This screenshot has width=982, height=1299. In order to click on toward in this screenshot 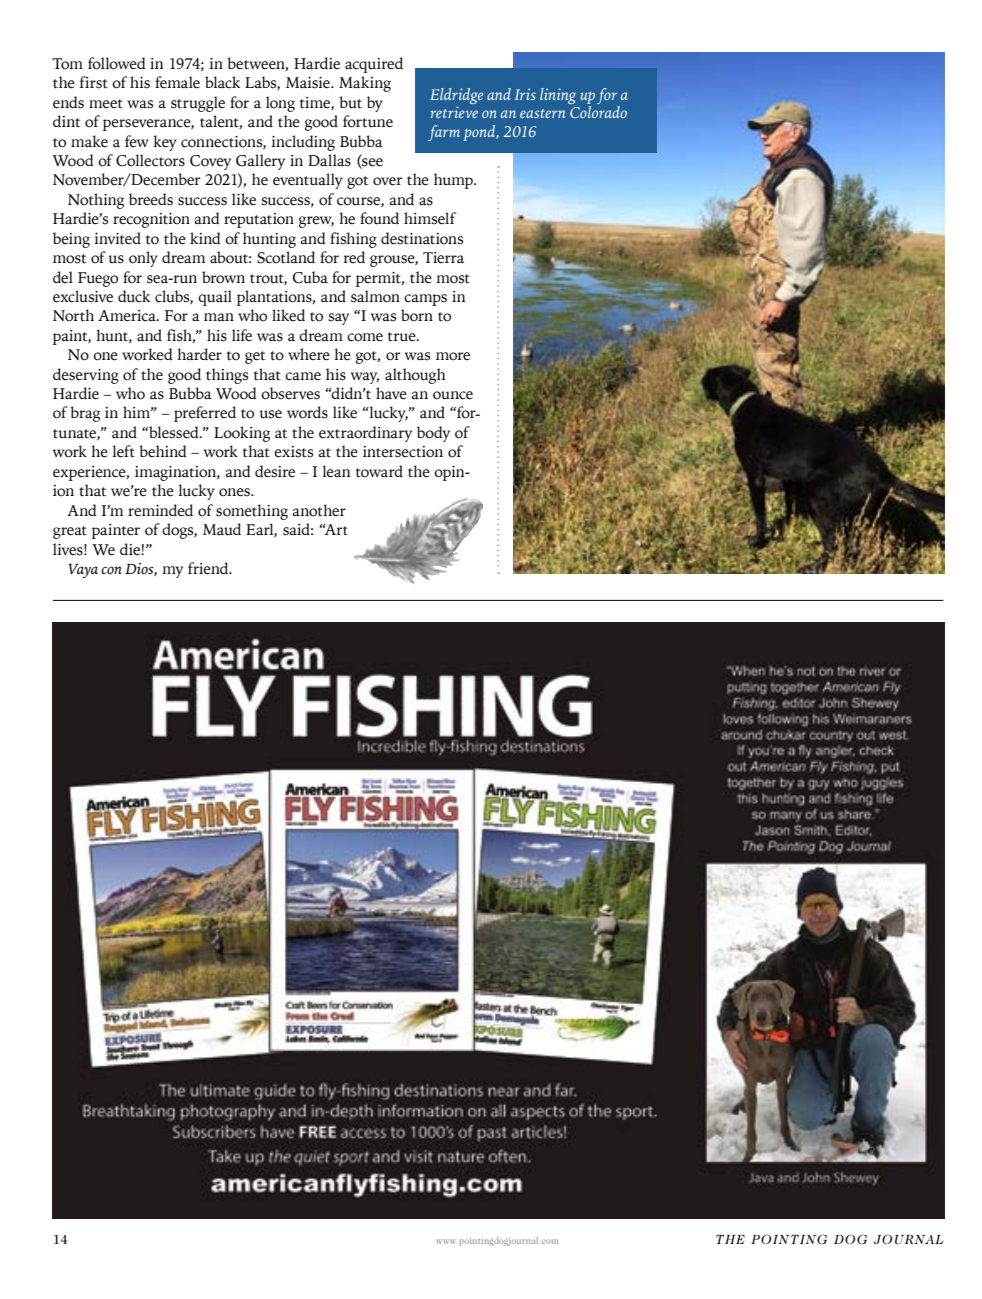, I will do `click(379, 471)`.
